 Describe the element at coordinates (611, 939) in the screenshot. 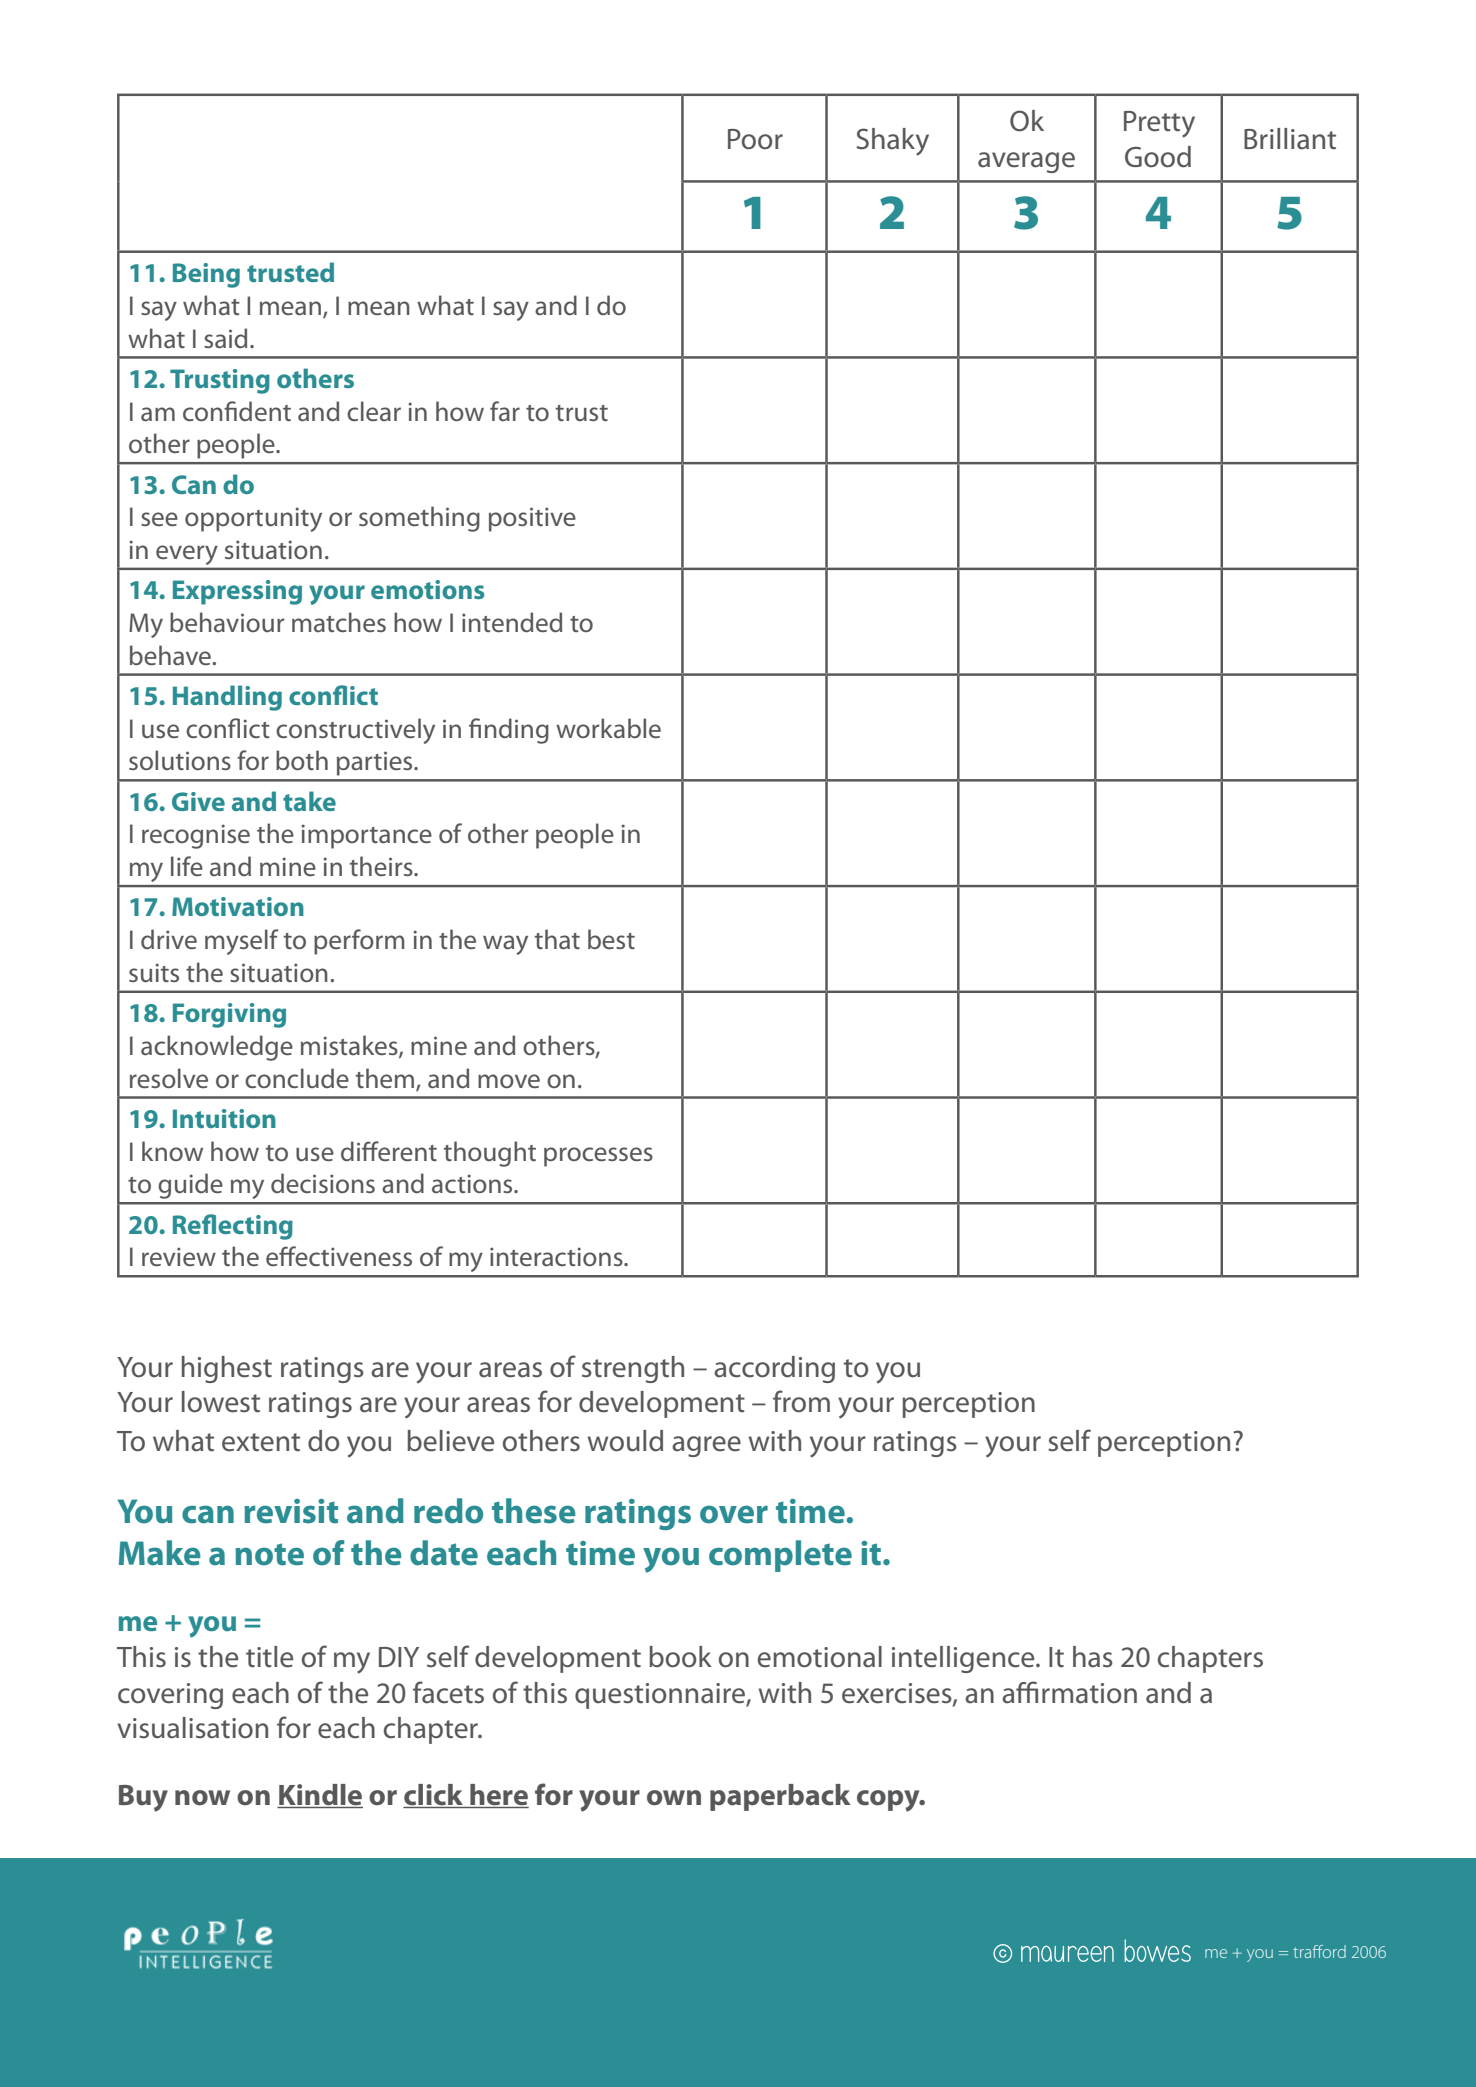

I see `best` at that location.
